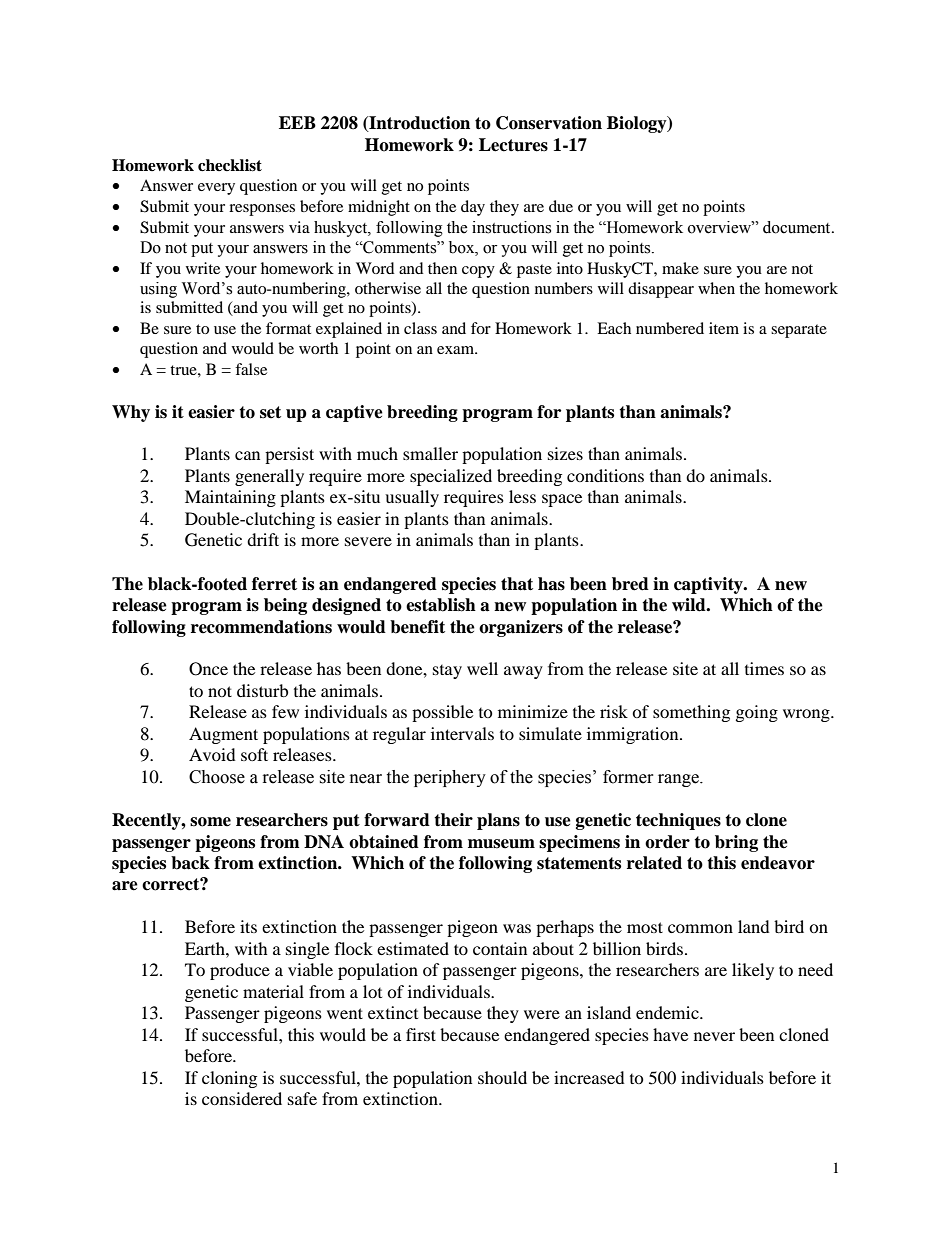 This document has height=1233, width=952. I want to click on never, so click(714, 1036).
